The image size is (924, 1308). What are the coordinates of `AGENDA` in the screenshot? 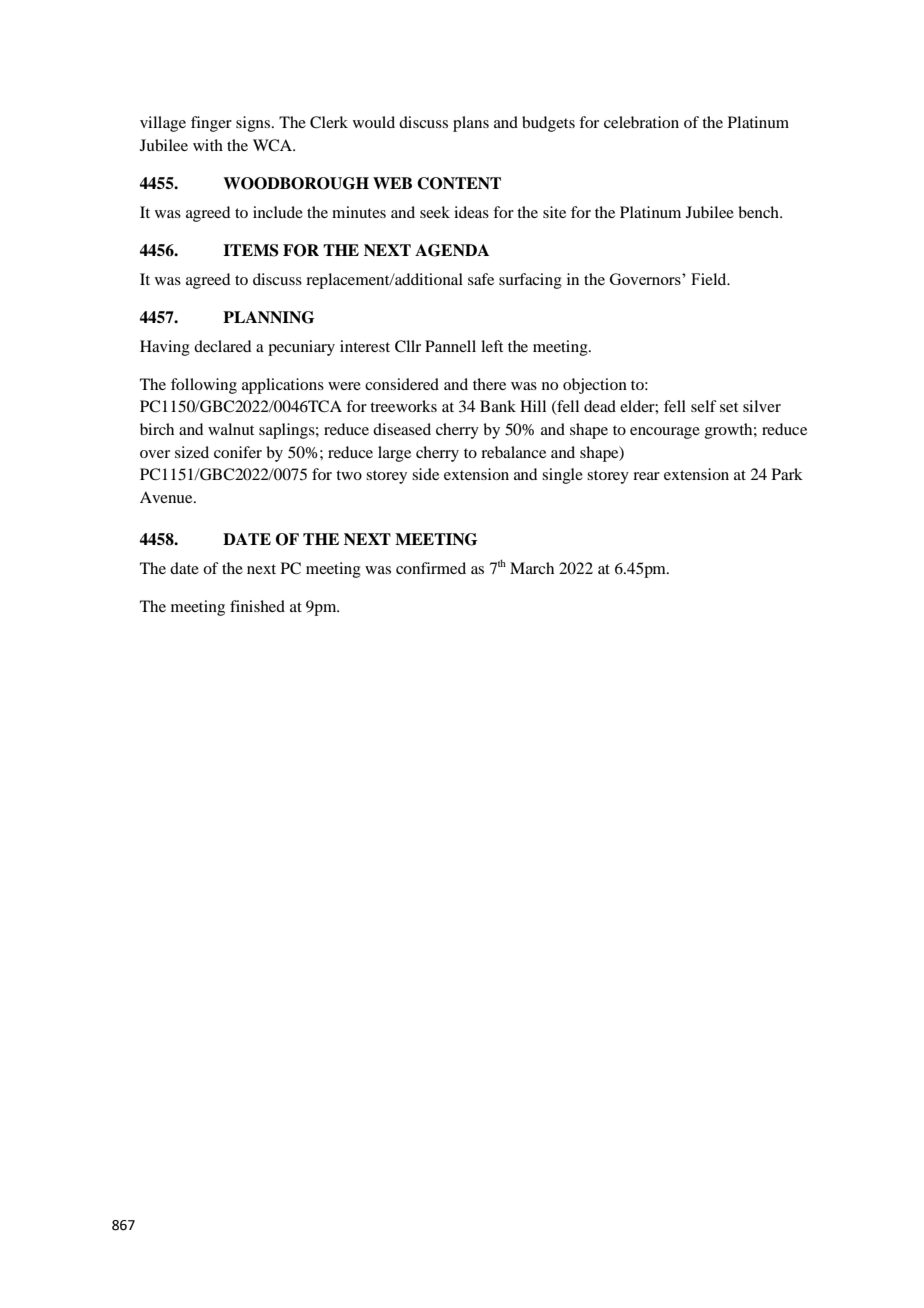 It's located at (452, 250).
